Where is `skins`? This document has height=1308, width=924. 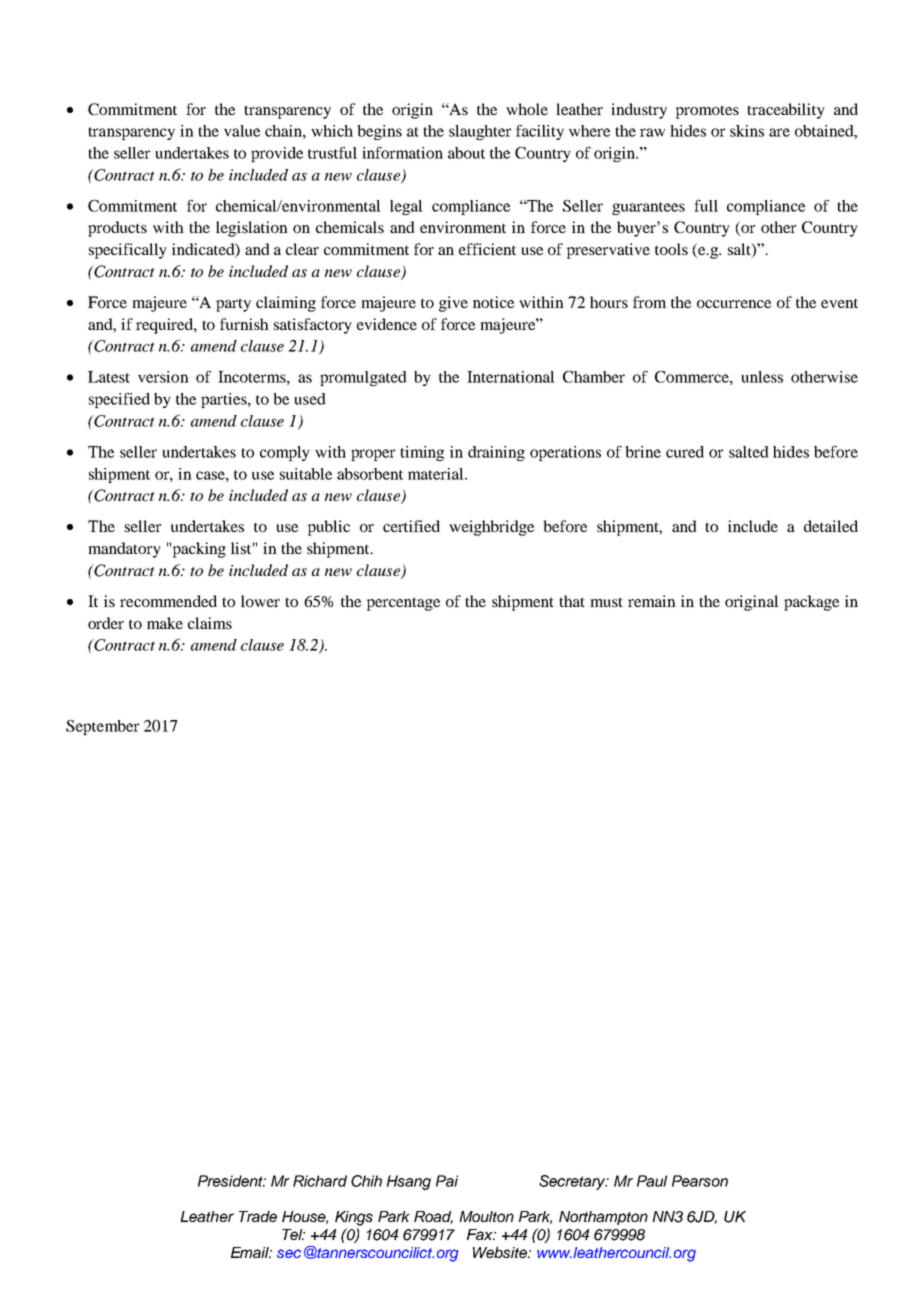
skins is located at coordinates (747, 131).
